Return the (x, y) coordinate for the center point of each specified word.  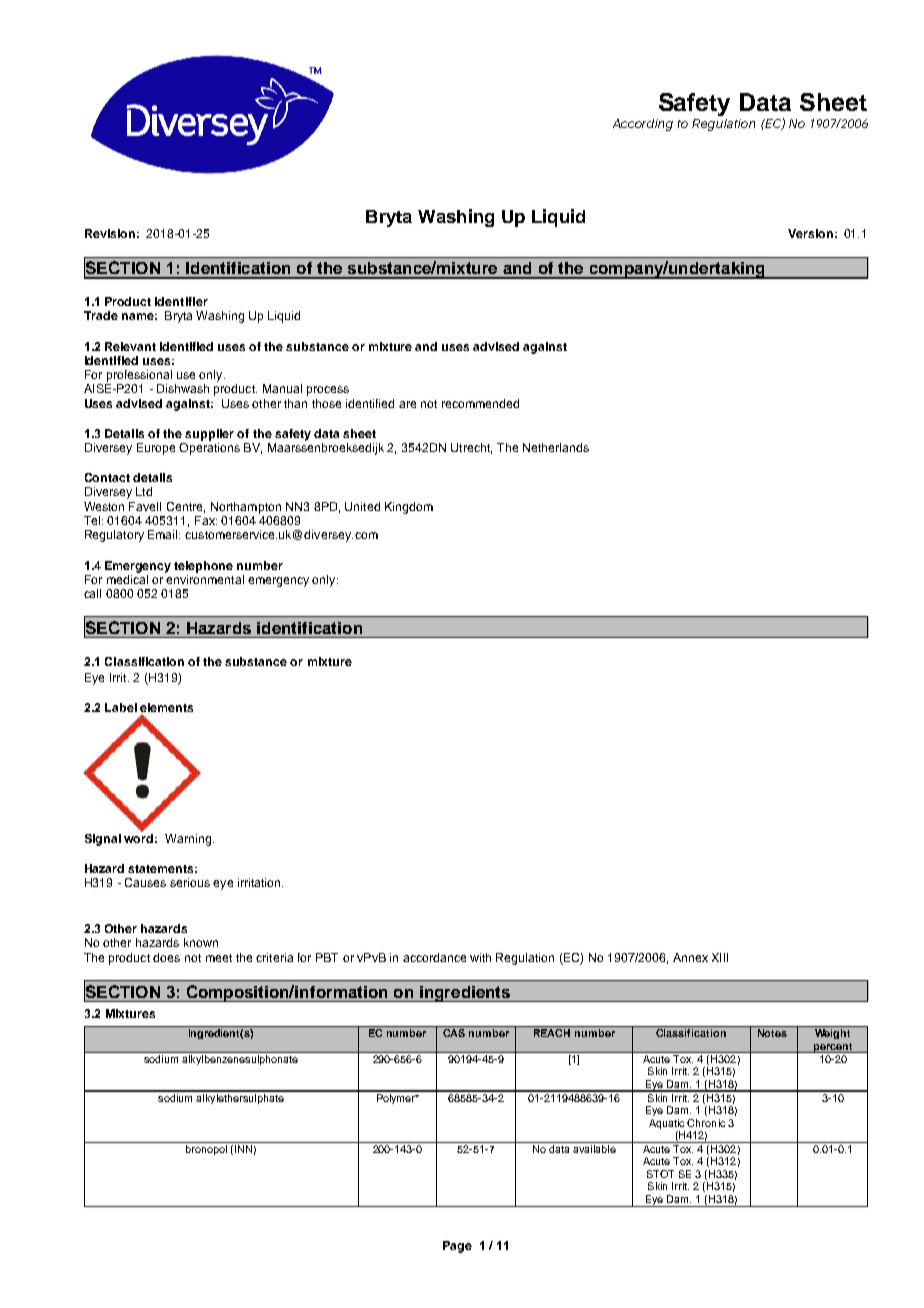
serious (190, 882)
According (643, 125)
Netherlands (556, 447)
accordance (434, 957)
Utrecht (471, 448)
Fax (206, 520)
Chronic (706, 1123)
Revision (110, 233)
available (594, 1149)
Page (457, 1247)
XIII (720, 957)
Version (810, 233)
